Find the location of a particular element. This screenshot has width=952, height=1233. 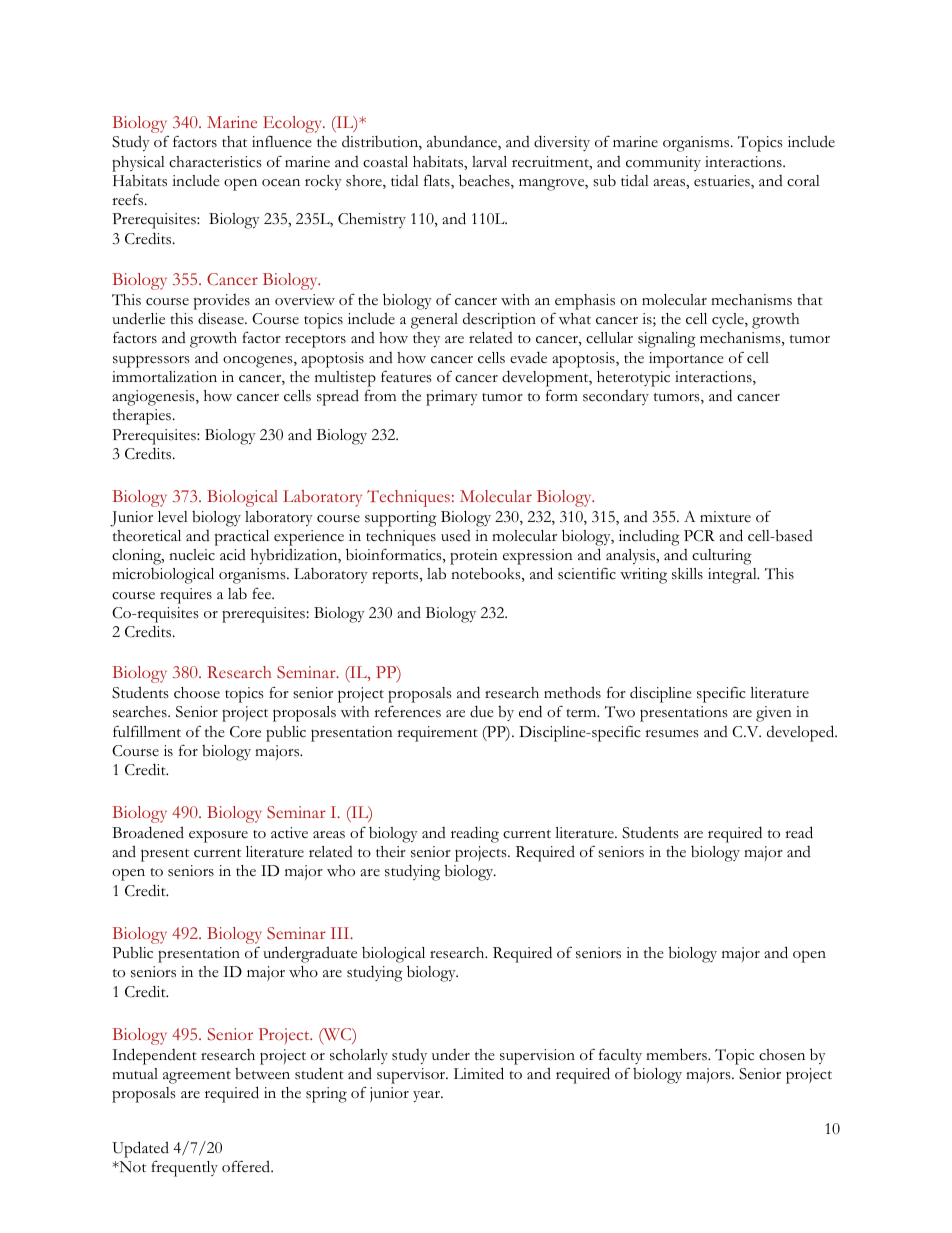

angiogenesis is located at coordinates (154, 398).
